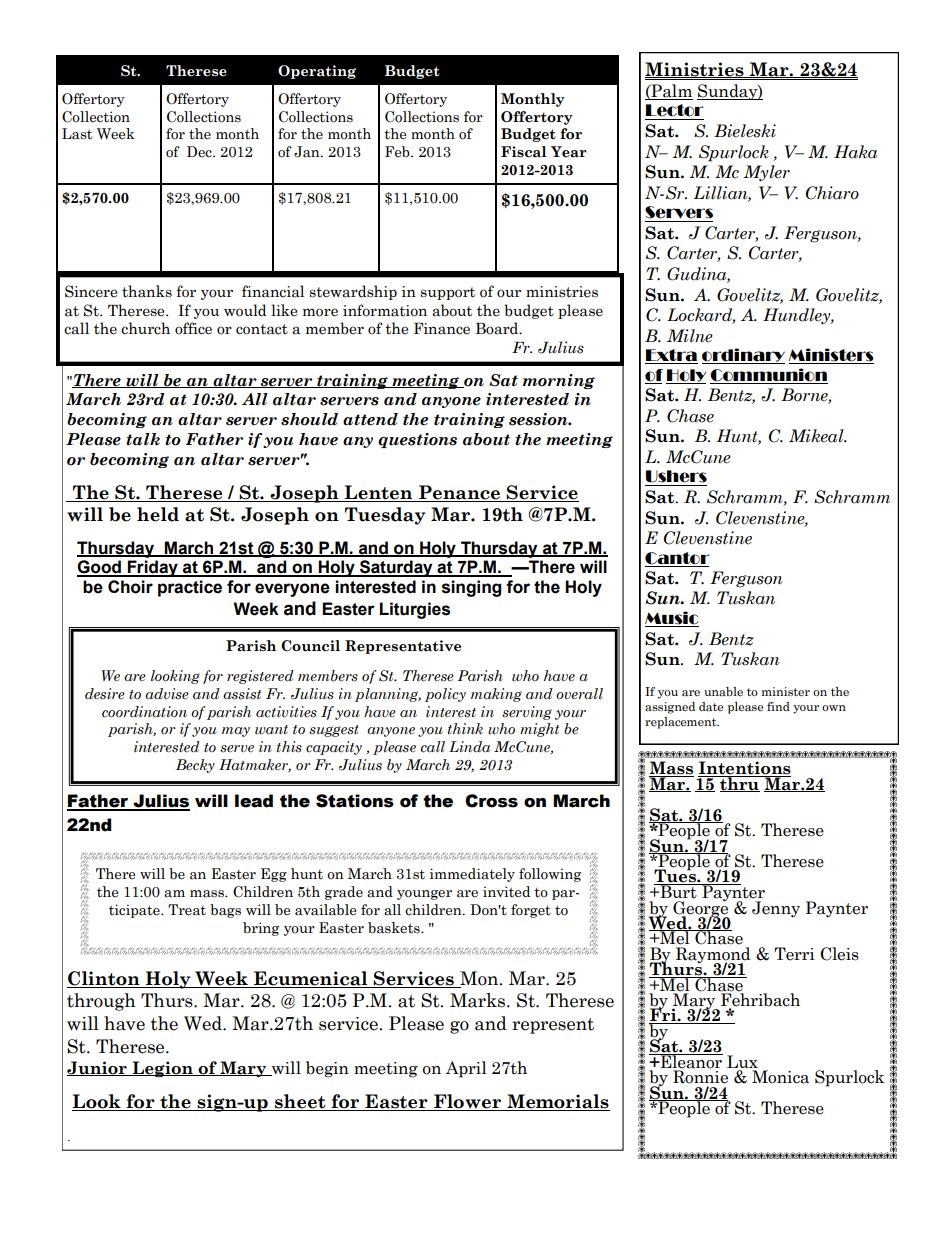 The width and height of the page is (952, 1233). I want to click on singing, so click(471, 588).
